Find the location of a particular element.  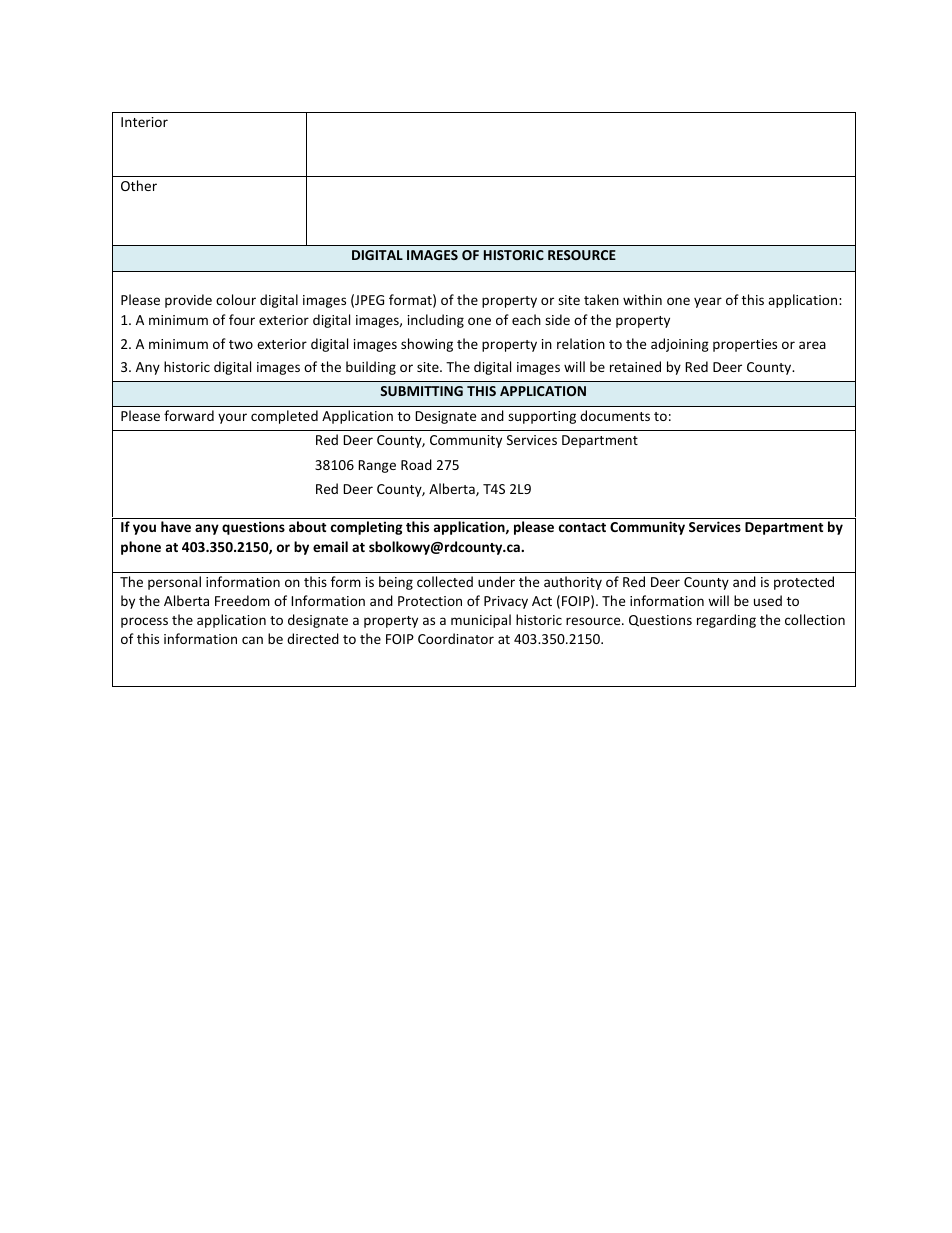

Interior is located at coordinates (144, 122).
